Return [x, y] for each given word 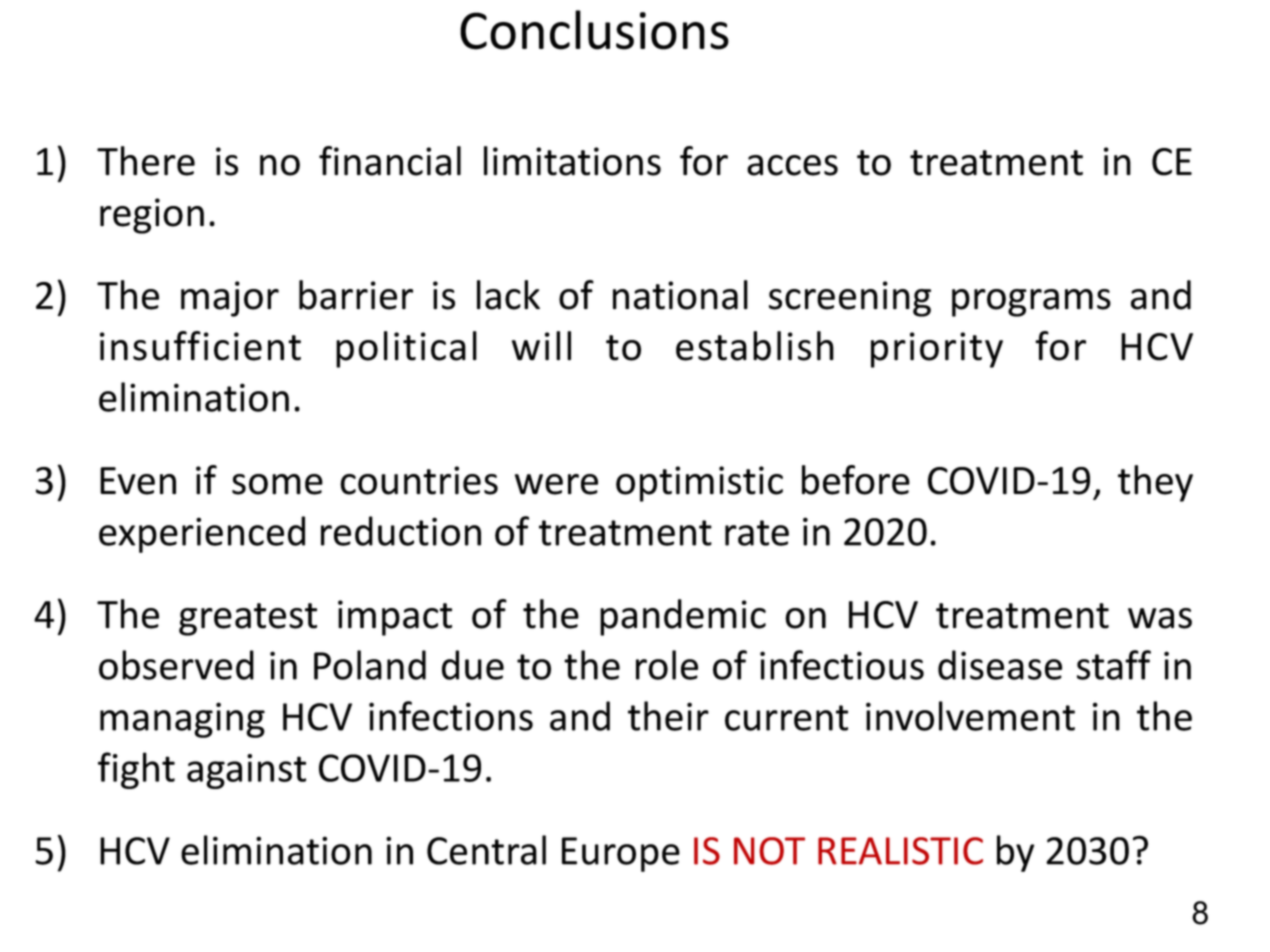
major [230, 299]
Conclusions [594, 30]
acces [792, 165]
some [277, 484]
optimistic [699, 484]
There [146, 161]
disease [1000, 665]
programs [1031, 303]
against [246, 771]
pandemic [683, 617]
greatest [248, 619]
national [680, 295]
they [1155, 483]
